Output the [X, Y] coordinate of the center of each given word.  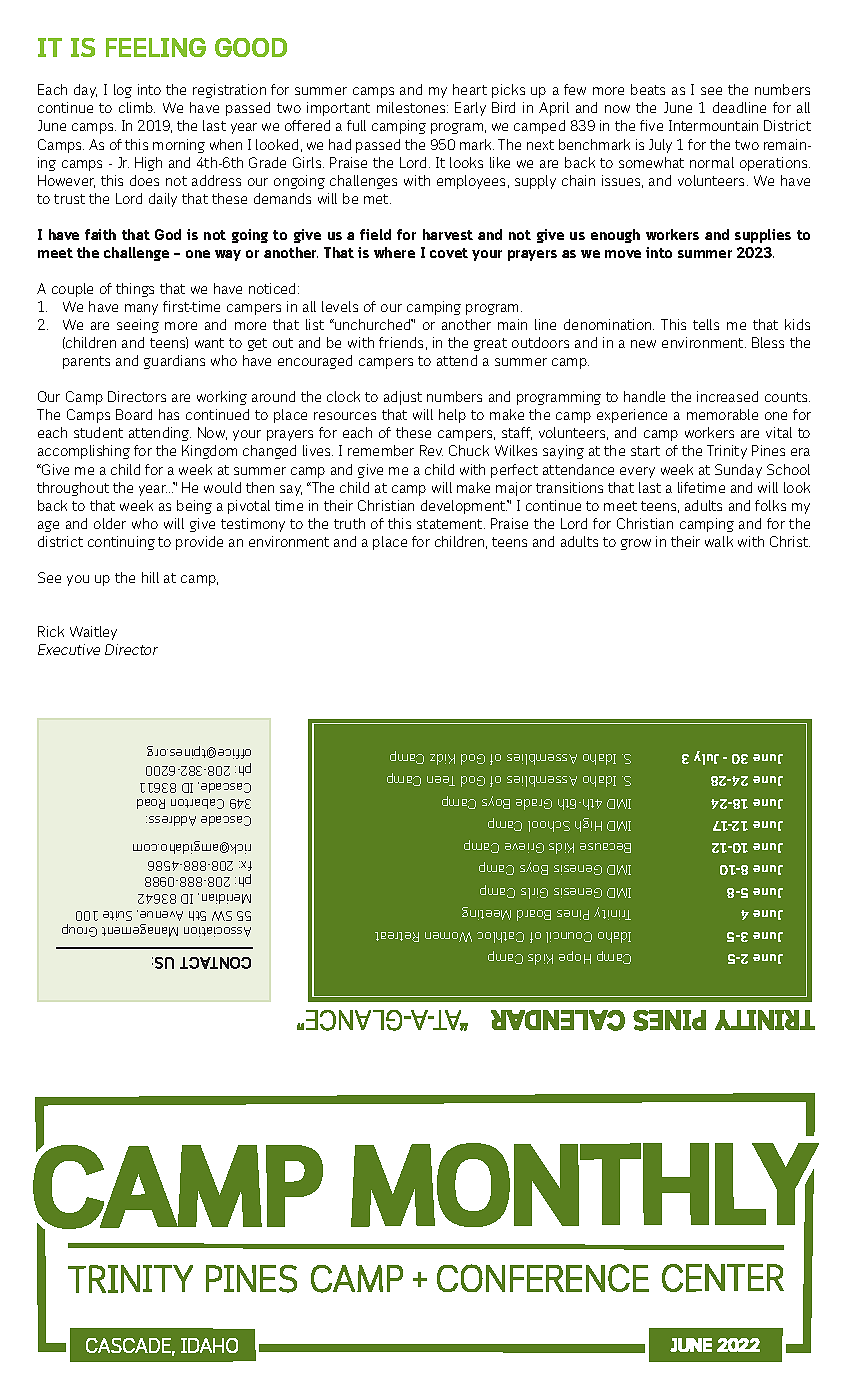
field [375, 234]
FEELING [156, 47]
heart [470, 89]
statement [451, 524]
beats [648, 89]
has [169, 414]
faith [100, 234]
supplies [763, 236]
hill [150, 577]
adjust [403, 398]
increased [727, 396]
